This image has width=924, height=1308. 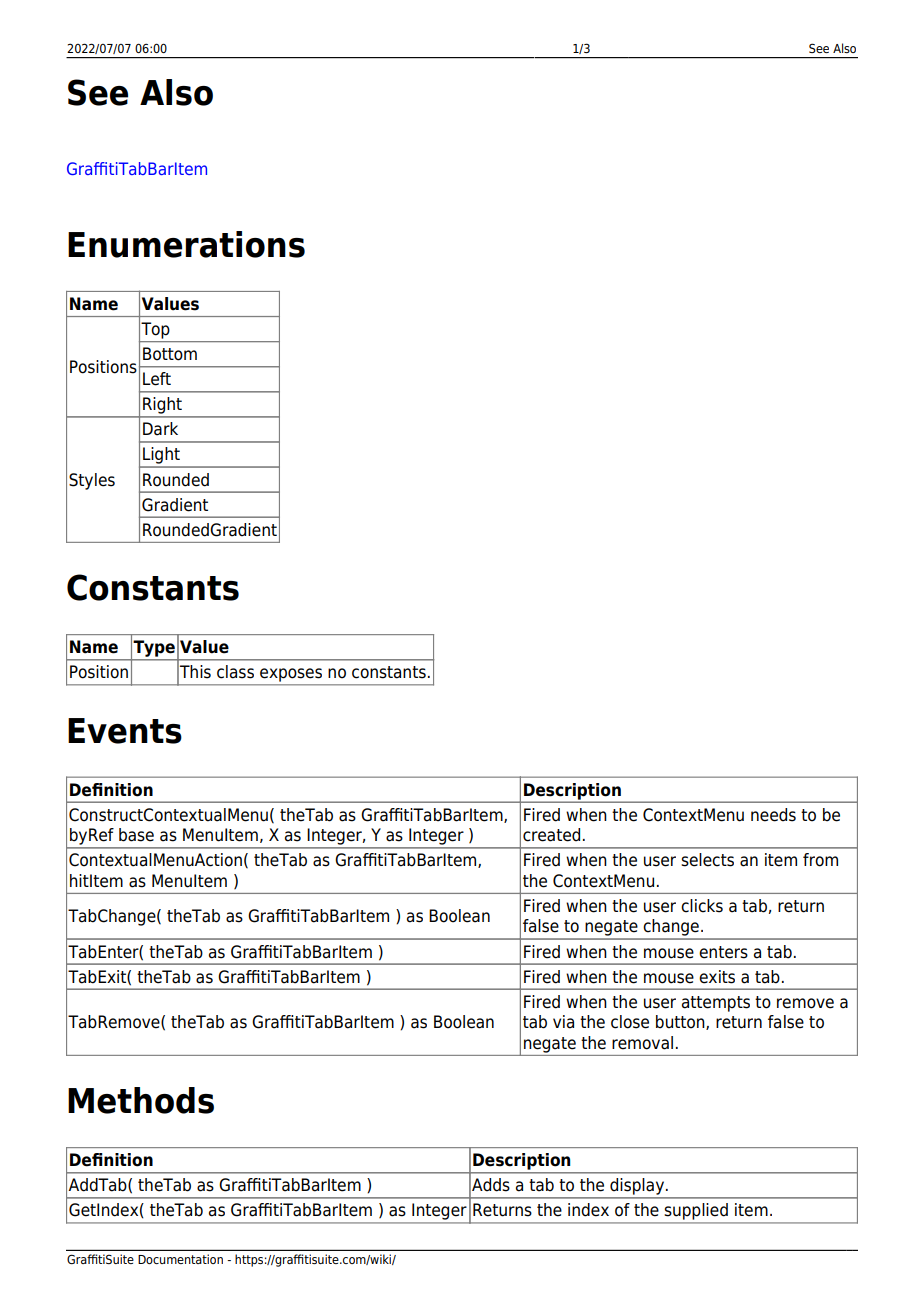 What do you see at coordinates (702, 906) in the image?
I see `clicks` at bounding box center [702, 906].
